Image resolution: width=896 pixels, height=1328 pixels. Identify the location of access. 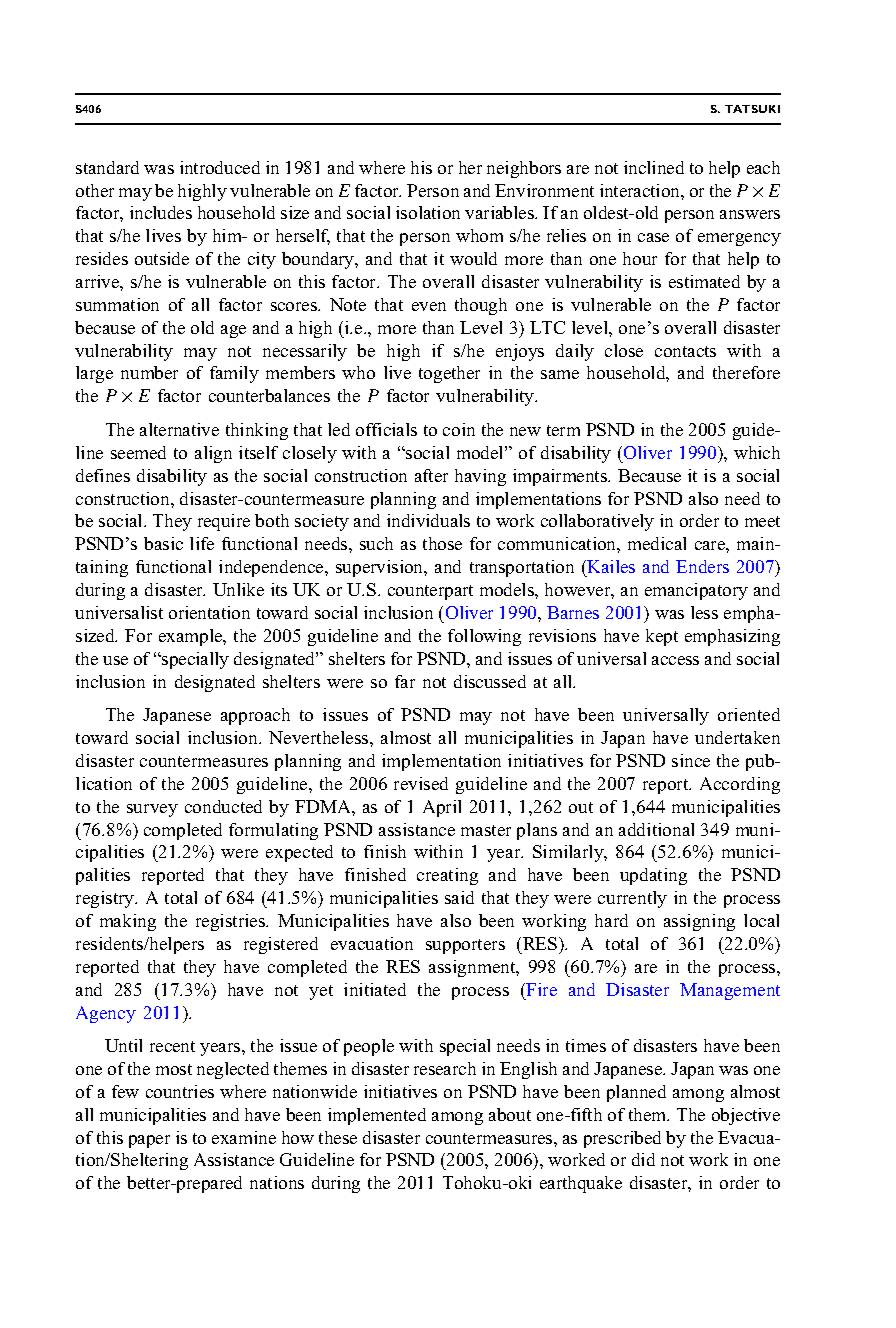
(675, 660).
